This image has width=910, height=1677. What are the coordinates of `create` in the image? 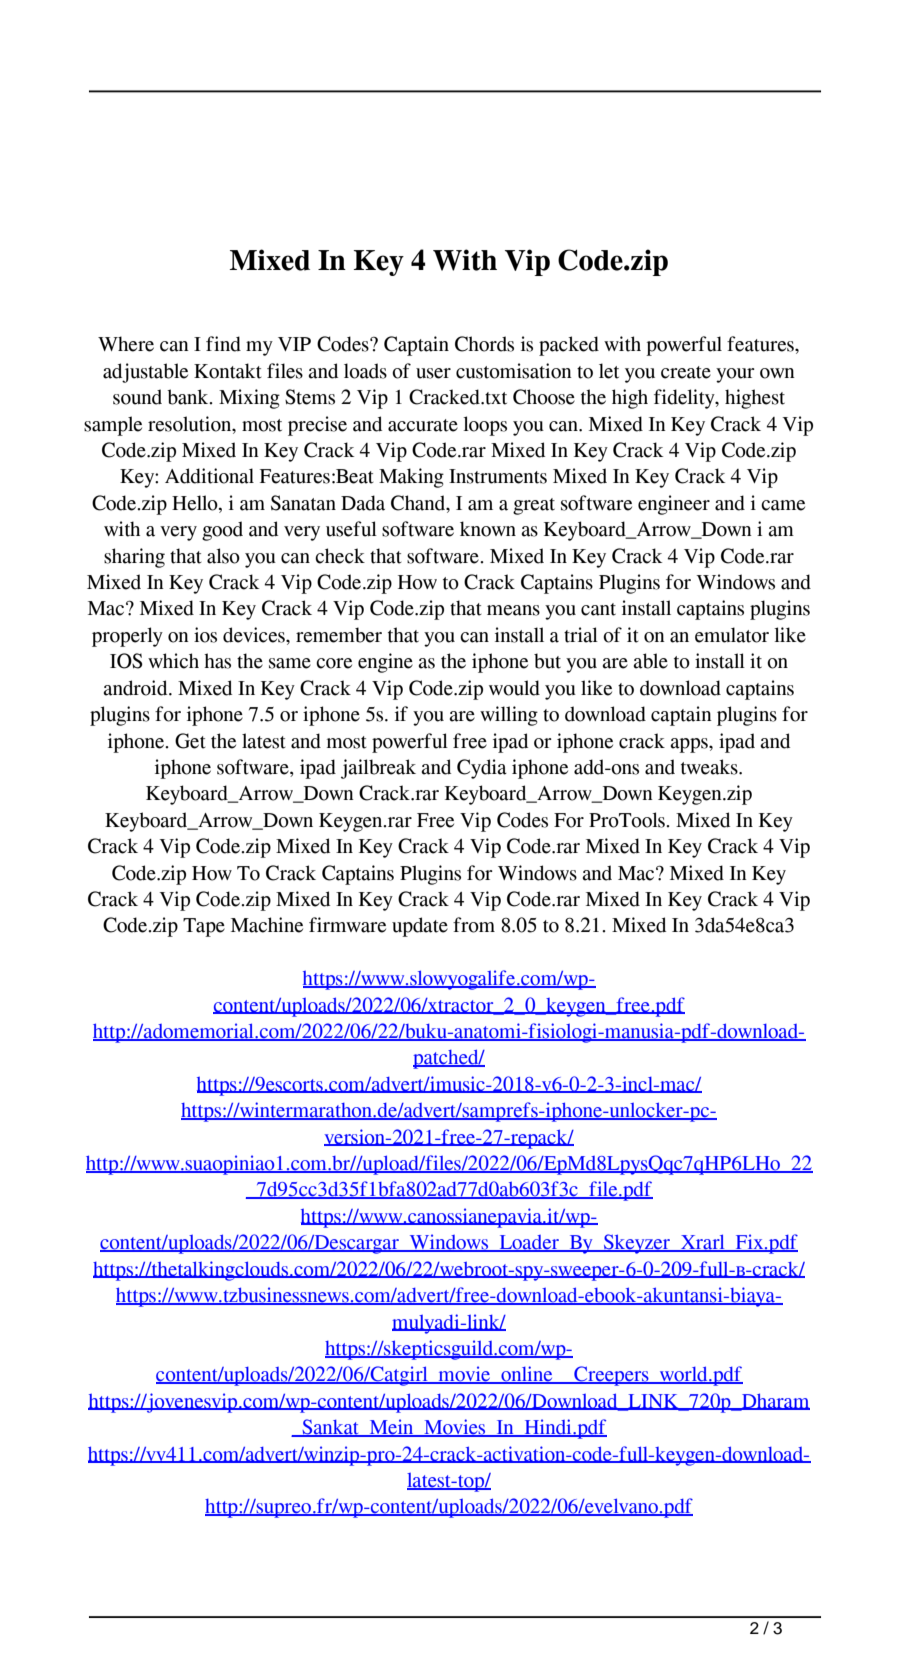 It's located at (686, 372).
